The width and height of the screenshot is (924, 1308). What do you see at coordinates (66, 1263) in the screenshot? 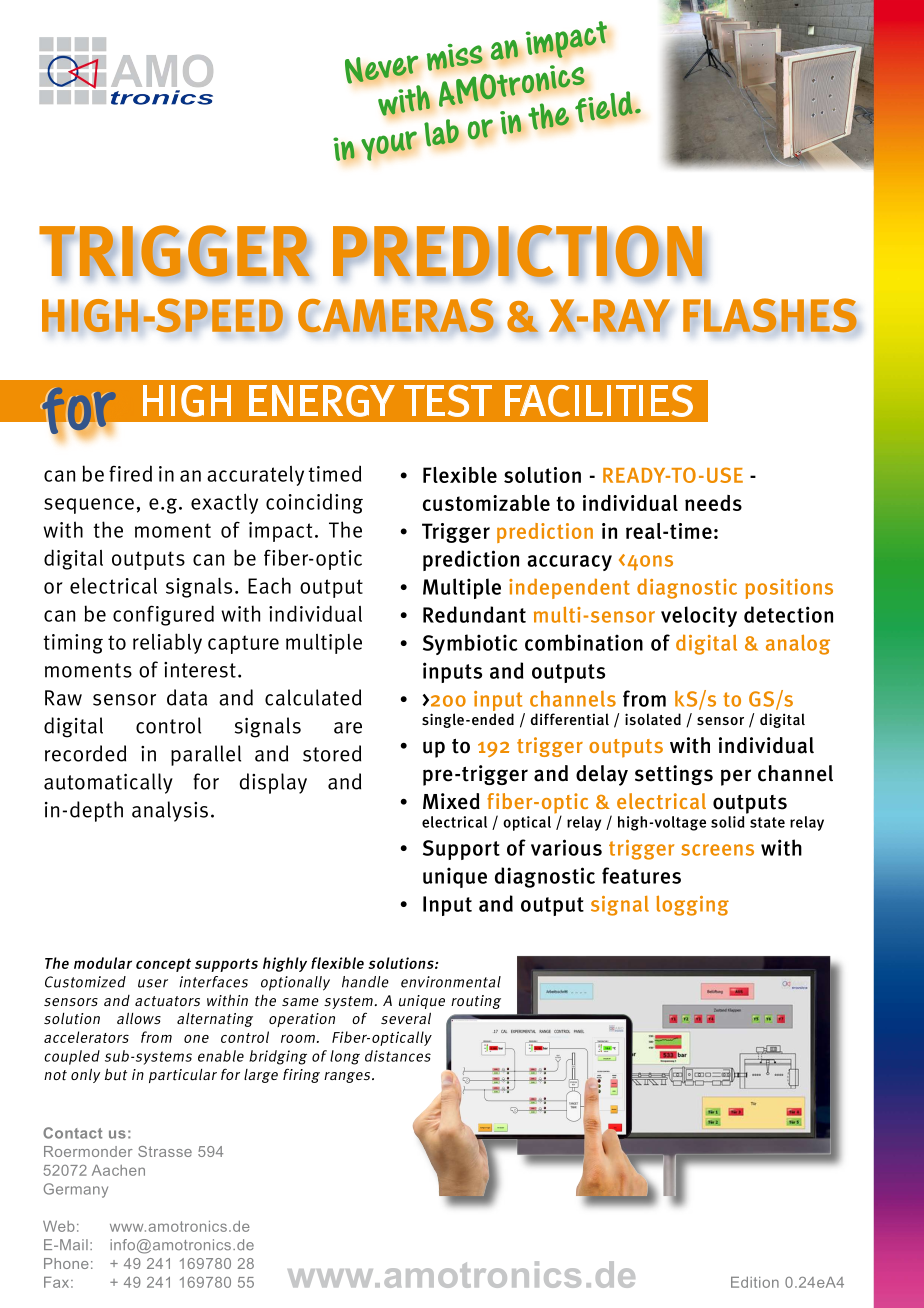
I see `Phone` at bounding box center [66, 1263].
